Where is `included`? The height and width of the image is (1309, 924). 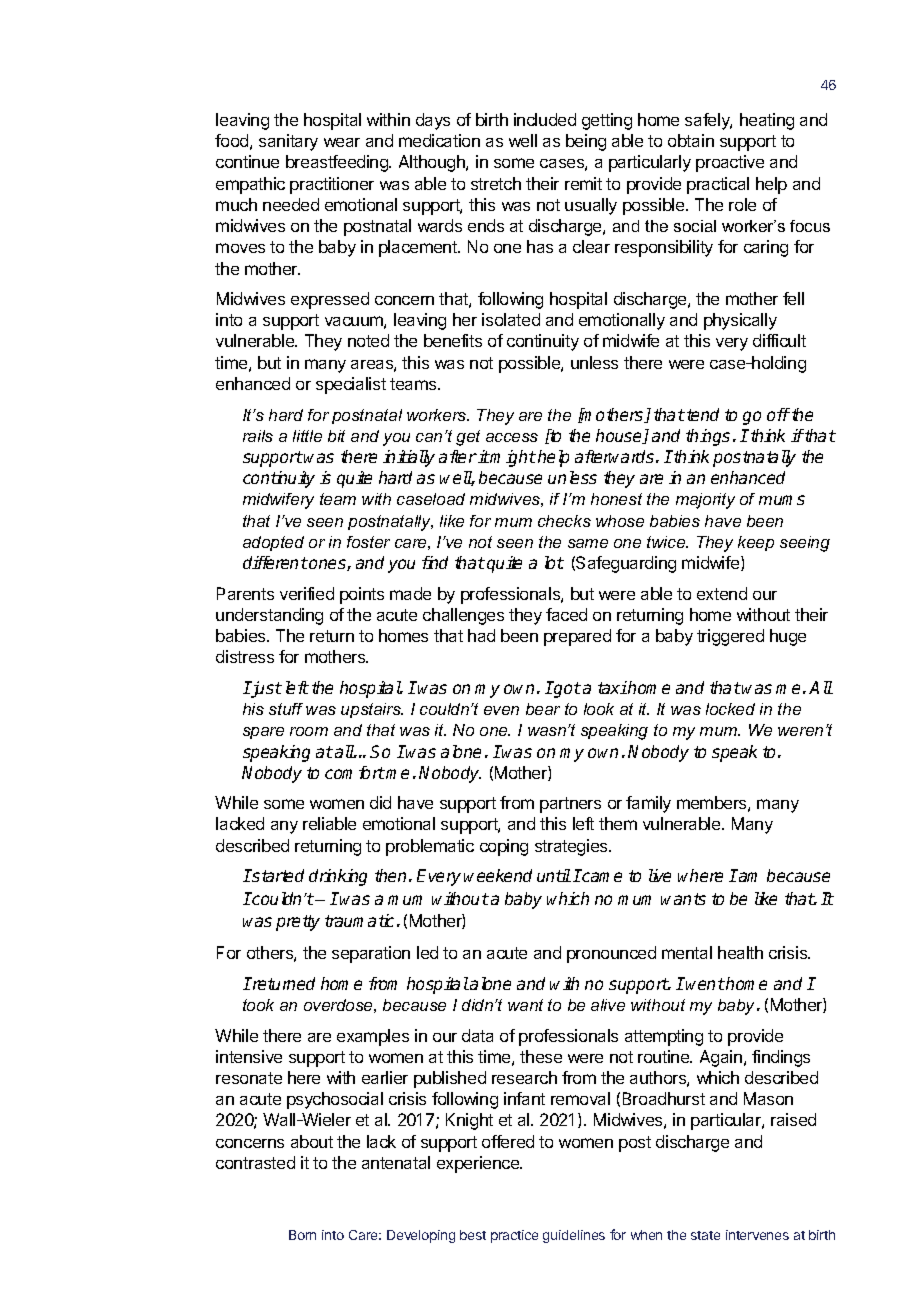
included is located at coordinates (545, 119).
